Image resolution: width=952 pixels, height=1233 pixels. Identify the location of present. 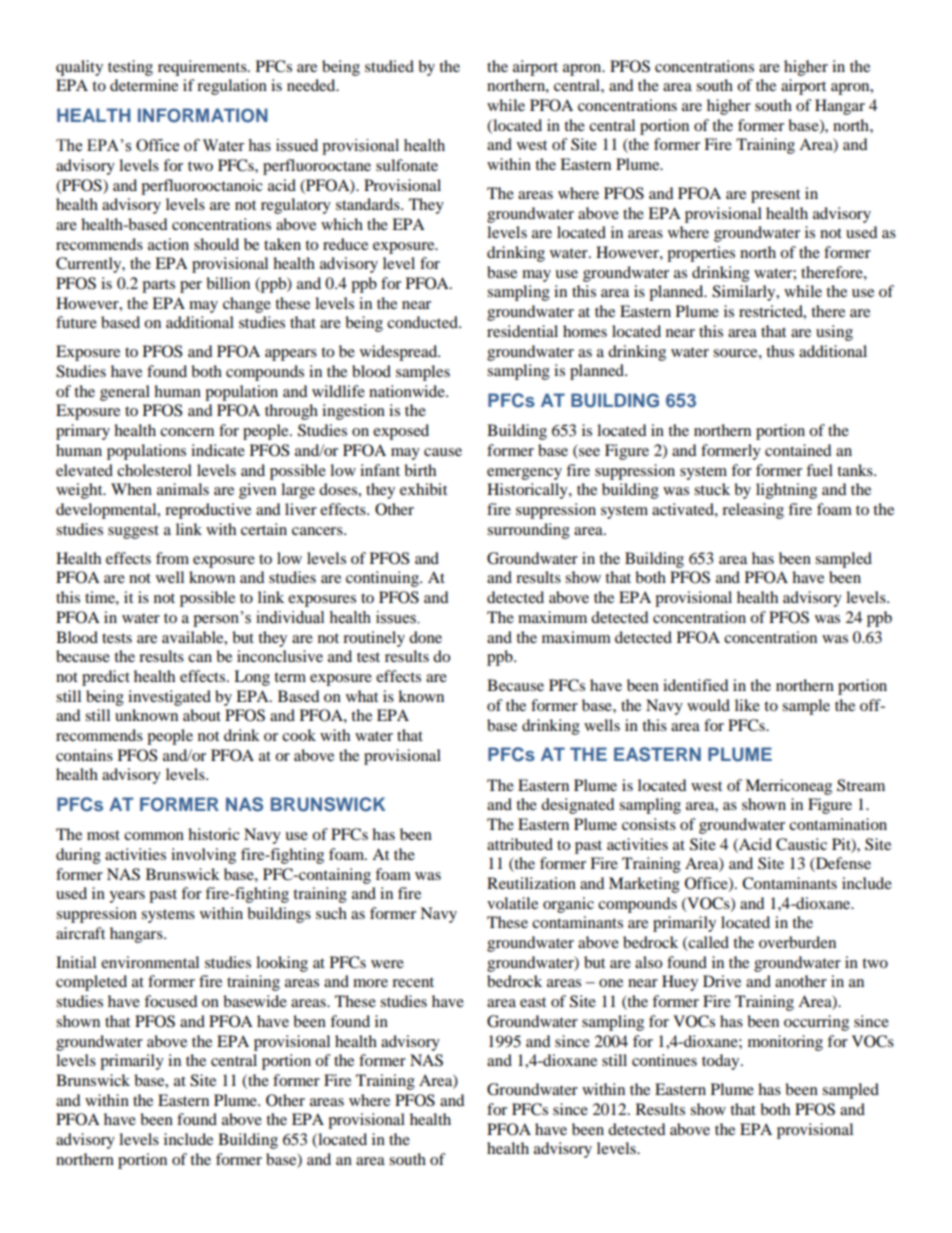
(775, 196).
